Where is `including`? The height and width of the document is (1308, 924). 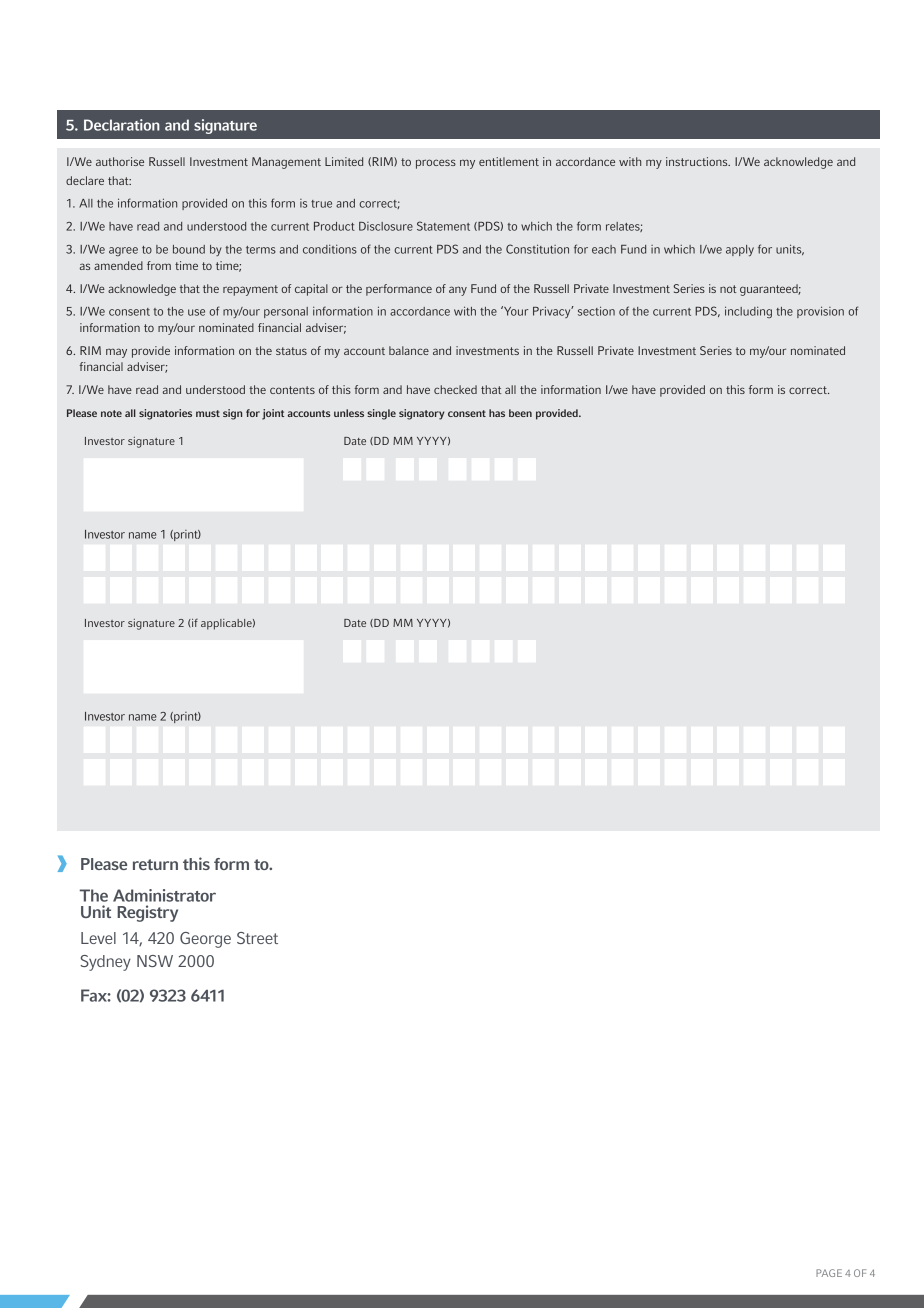 including is located at coordinates (748, 312).
